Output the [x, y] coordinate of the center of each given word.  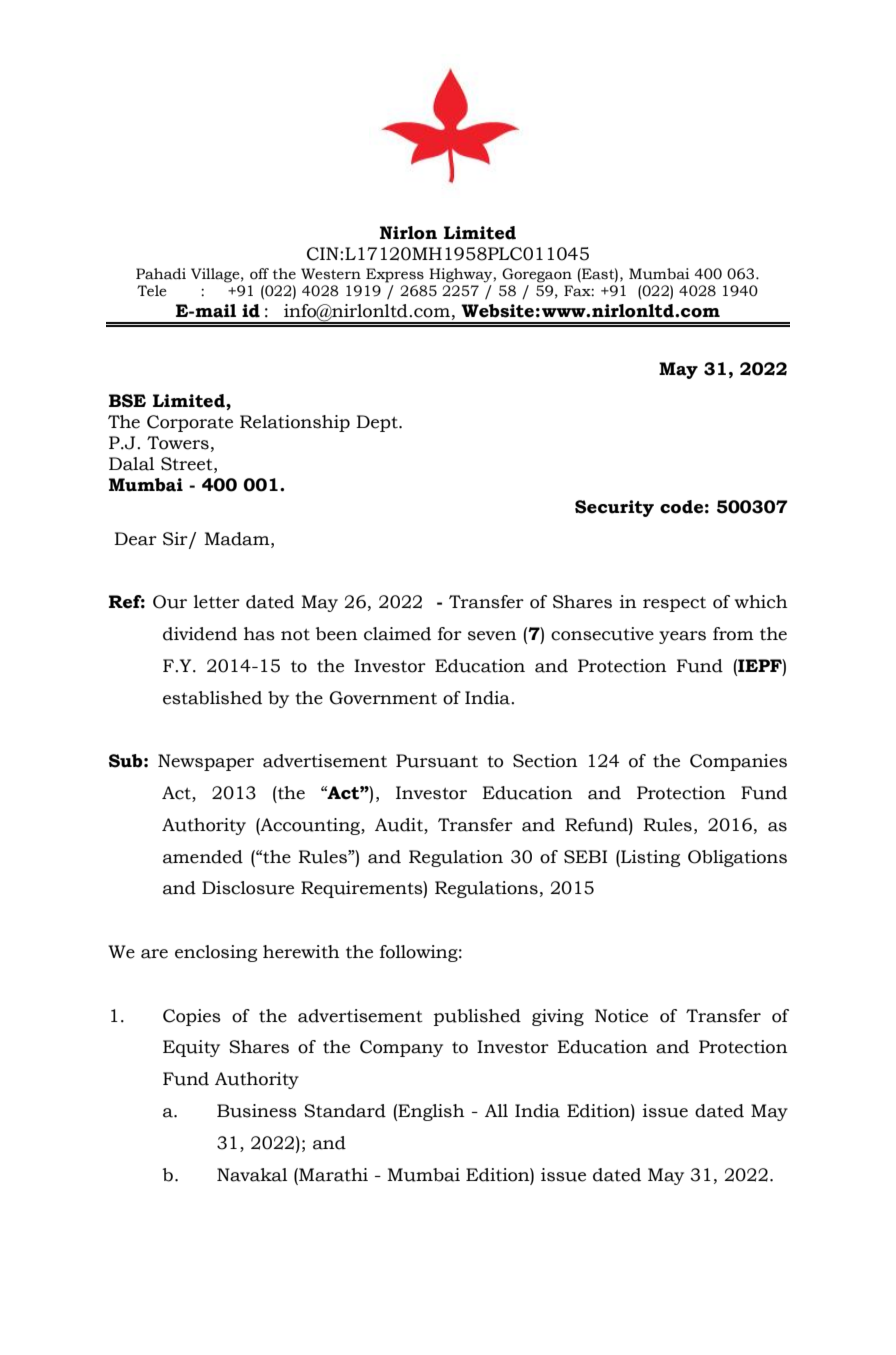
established [212, 698]
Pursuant [437, 761]
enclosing [216, 953]
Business [257, 1111]
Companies [738, 762]
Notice [621, 1016]
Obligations [737, 858]
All [496, 1110]
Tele [152, 291]
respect [674, 604]
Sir [176, 539]
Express [395, 275]
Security [614, 508]
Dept [378, 423]
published [477, 1017]
